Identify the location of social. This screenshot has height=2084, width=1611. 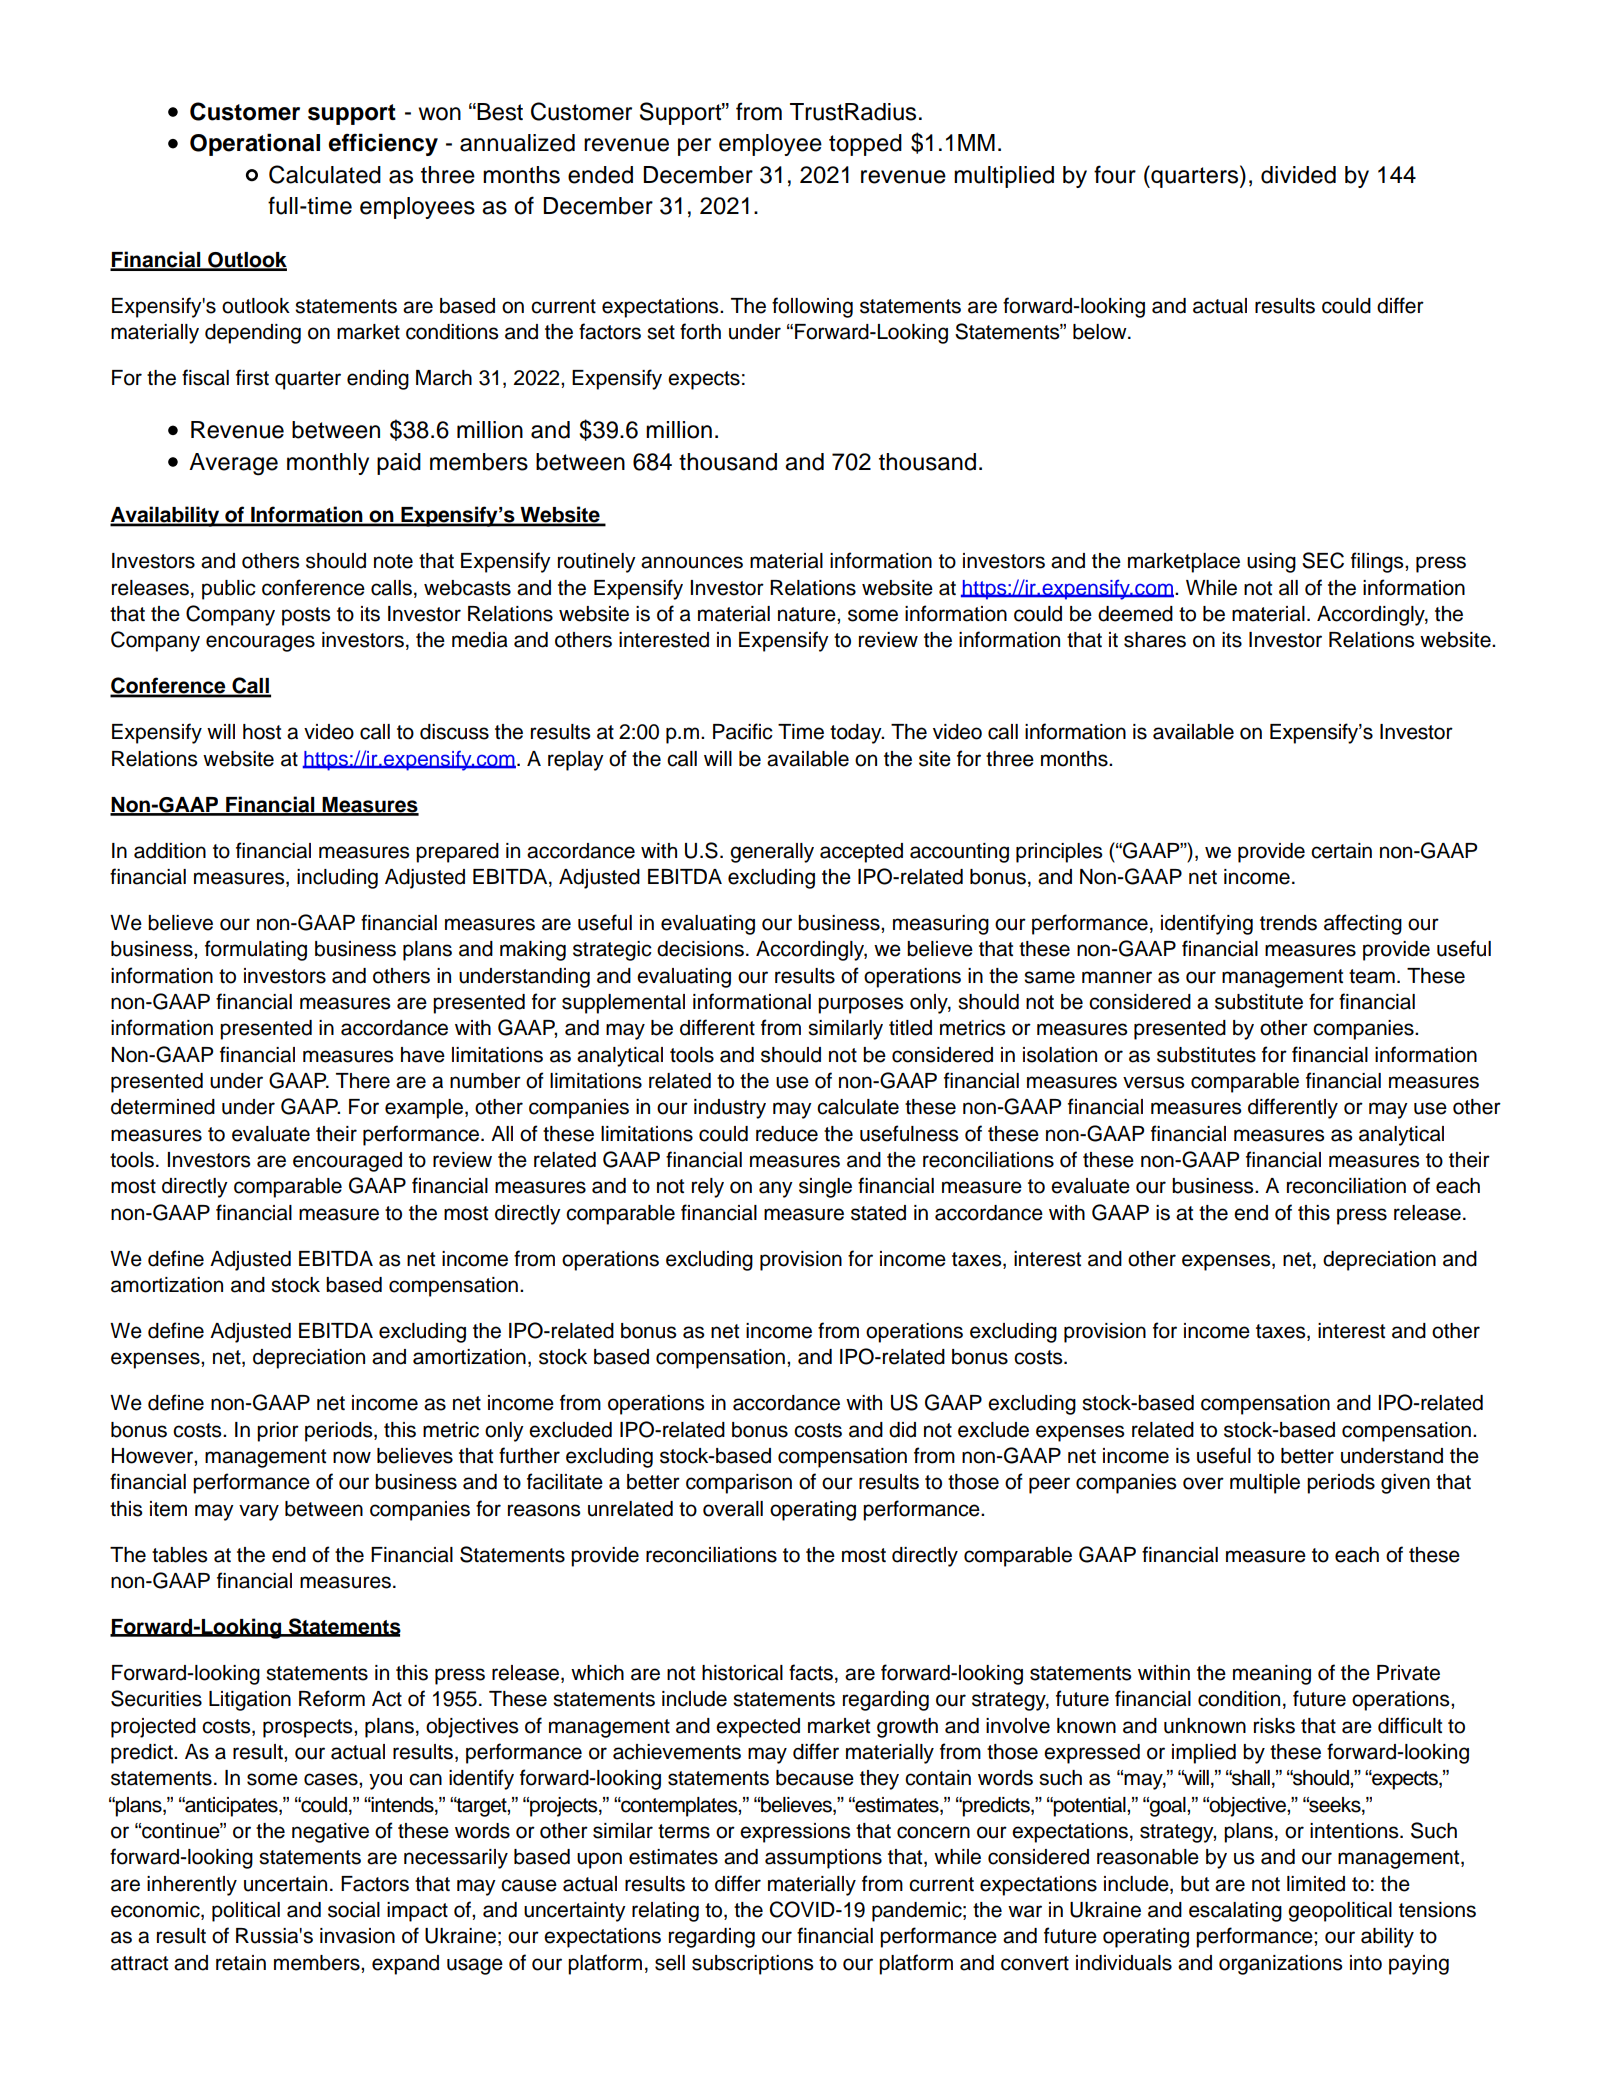
(354, 1910).
